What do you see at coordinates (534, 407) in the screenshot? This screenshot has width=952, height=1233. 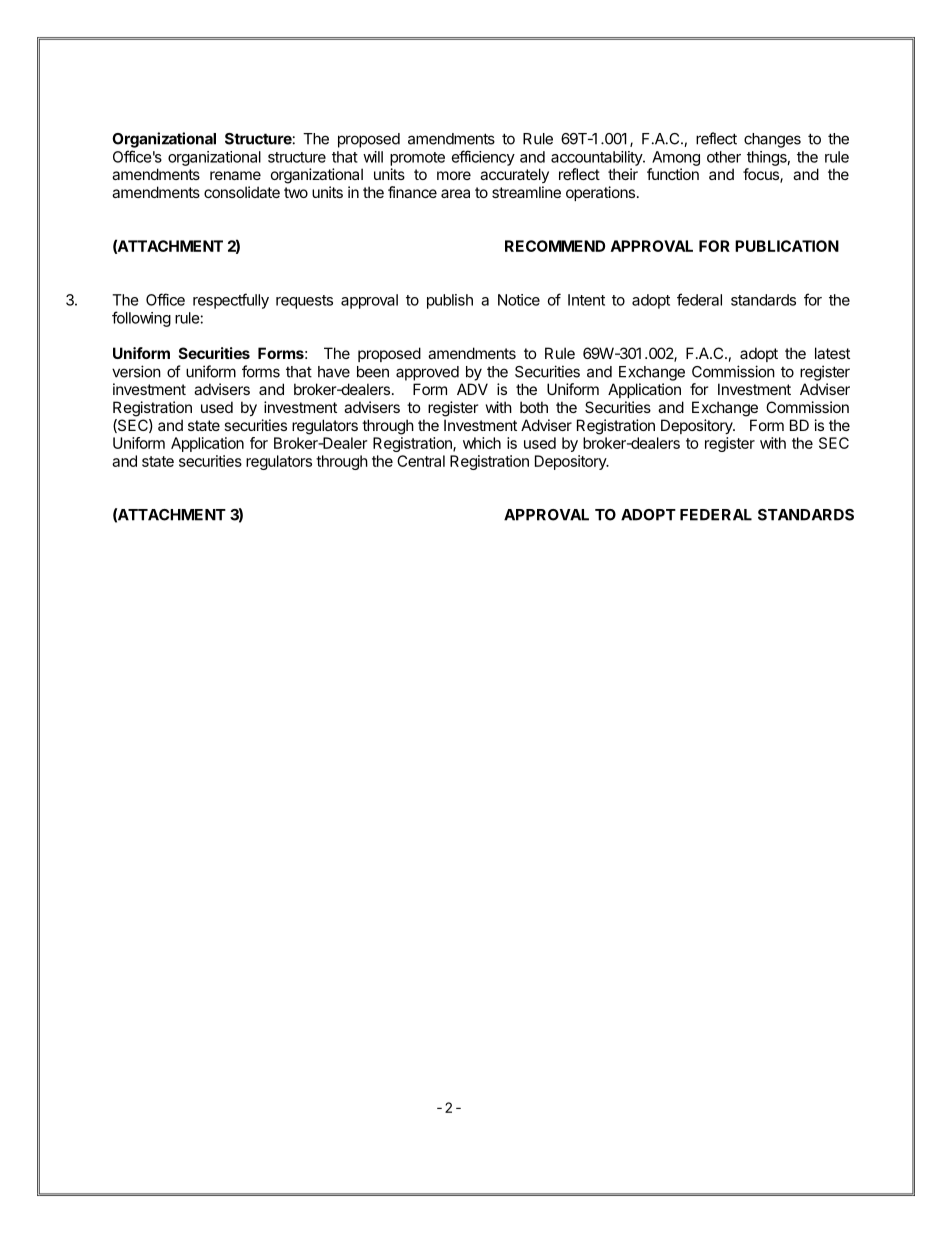 I see `both` at bounding box center [534, 407].
